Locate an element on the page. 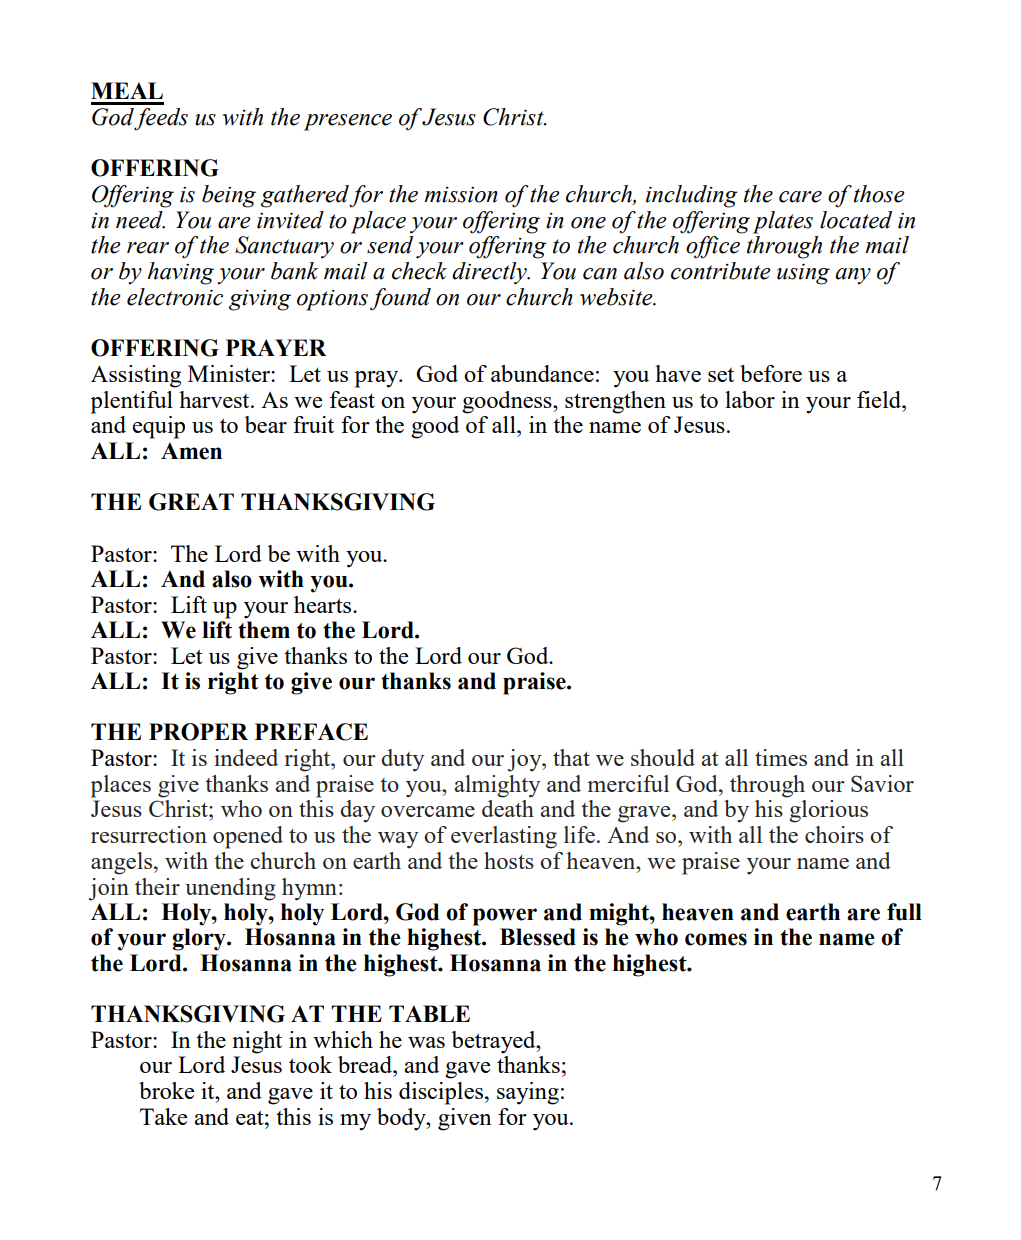 Image resolution: width=1021 pixels, height=1240 pixels. saying is located at coordinates (528, 1093).
